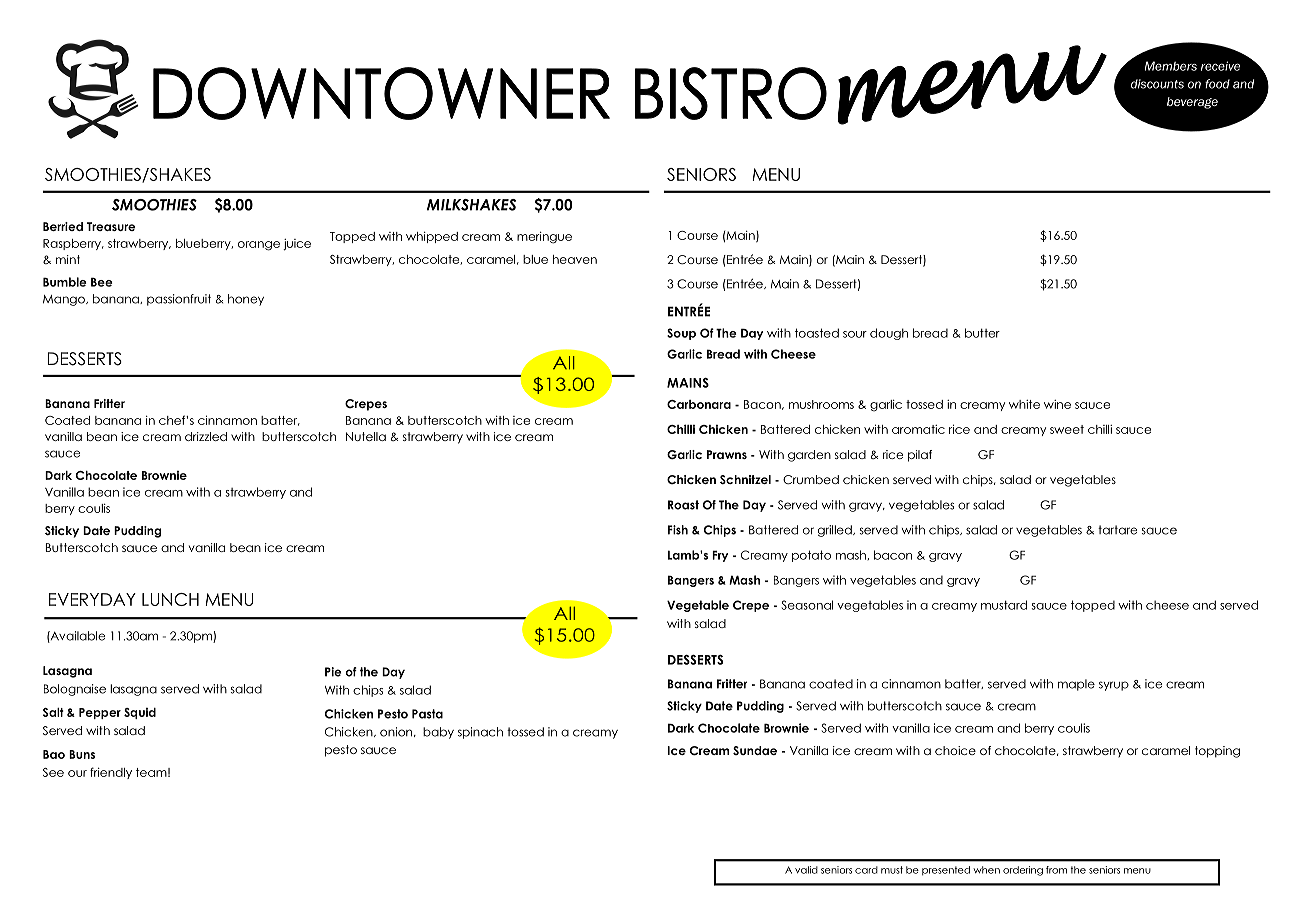  I want to click on from, so click(1056, 870).
